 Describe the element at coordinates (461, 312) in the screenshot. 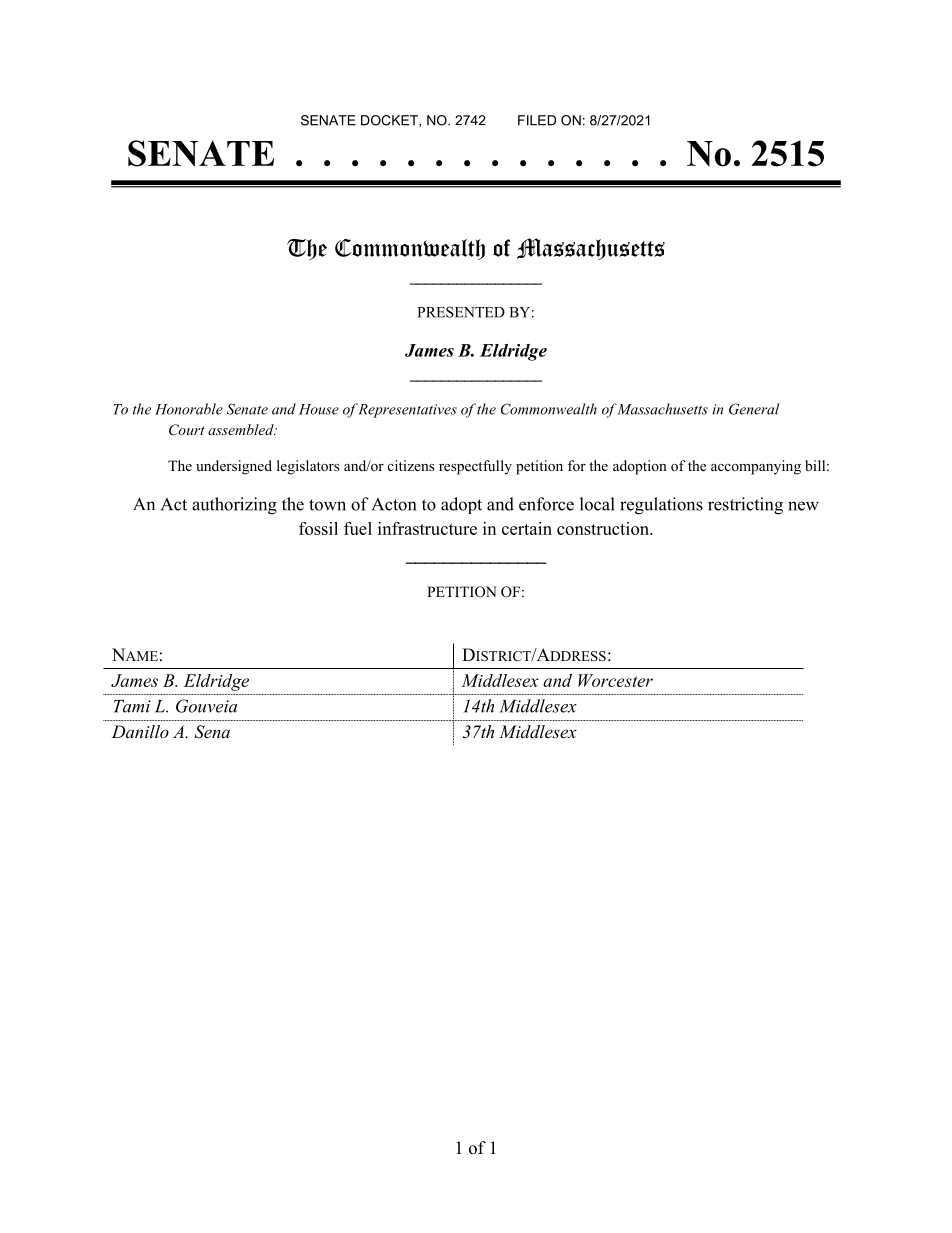

I see `PRESENTED` at that location.
